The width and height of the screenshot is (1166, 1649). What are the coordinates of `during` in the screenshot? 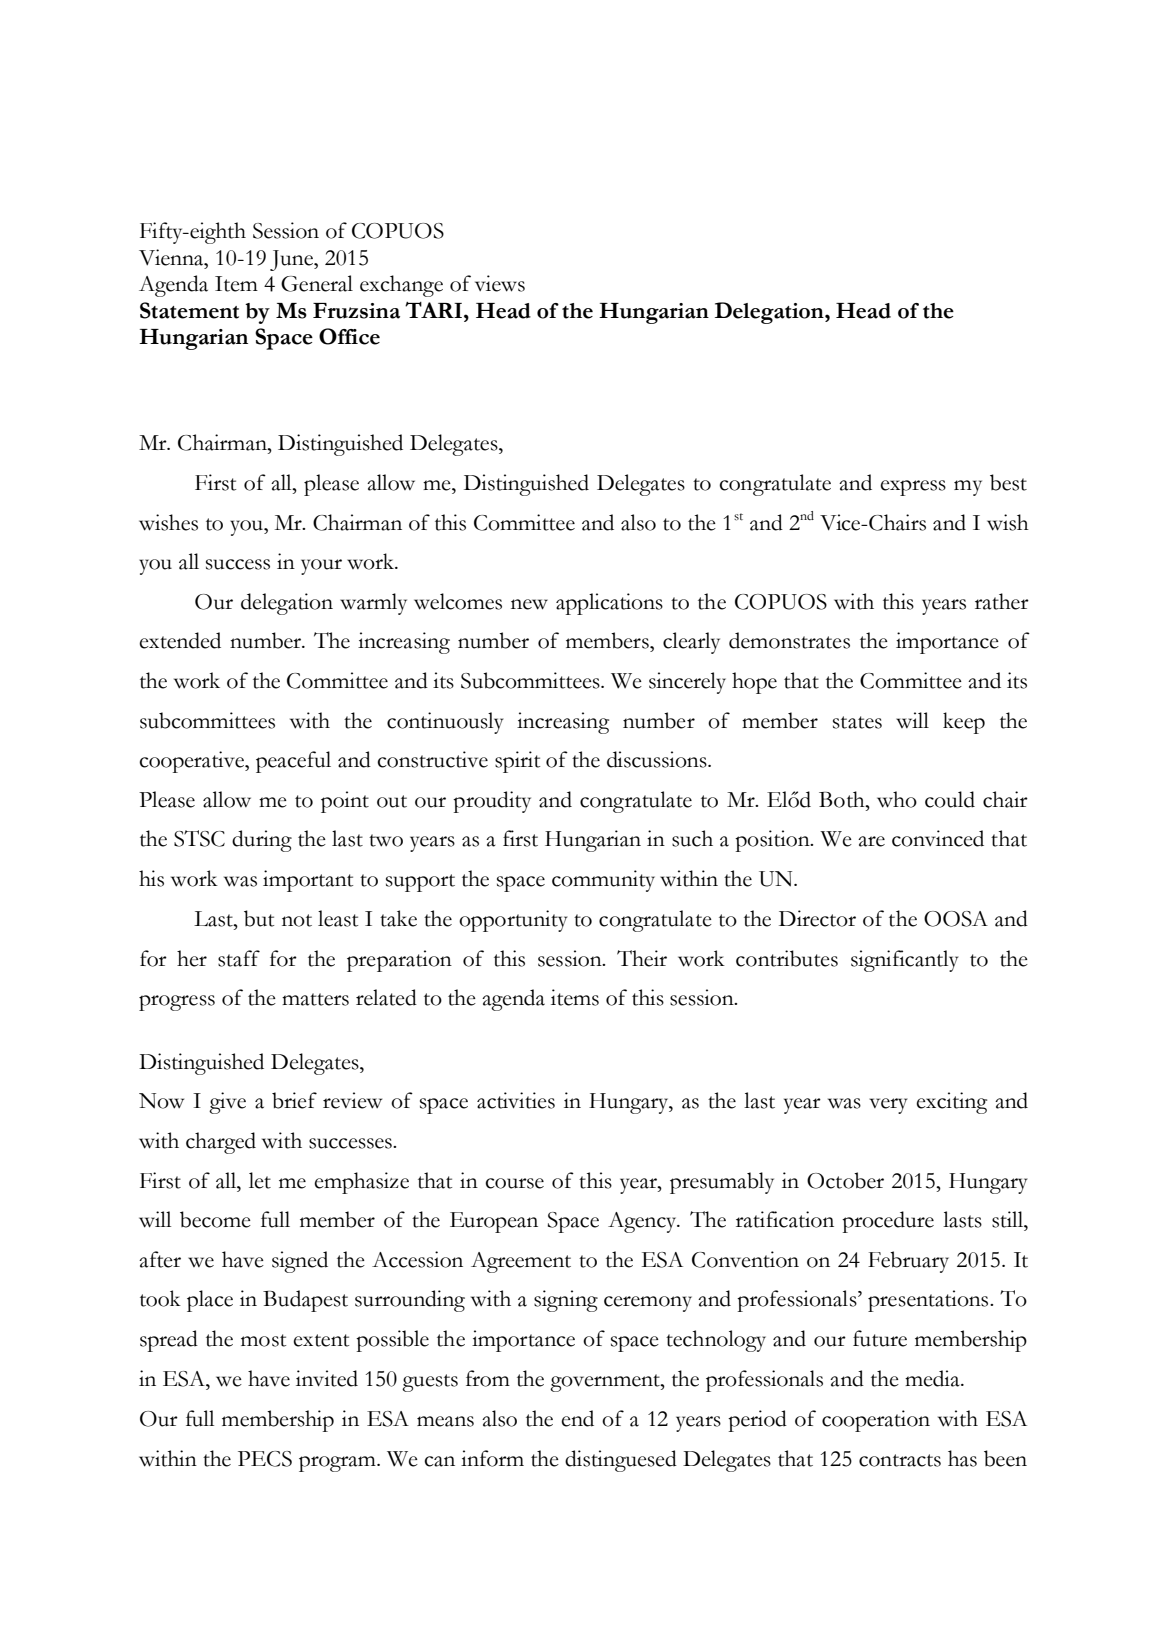 It's located at (262, 841).
